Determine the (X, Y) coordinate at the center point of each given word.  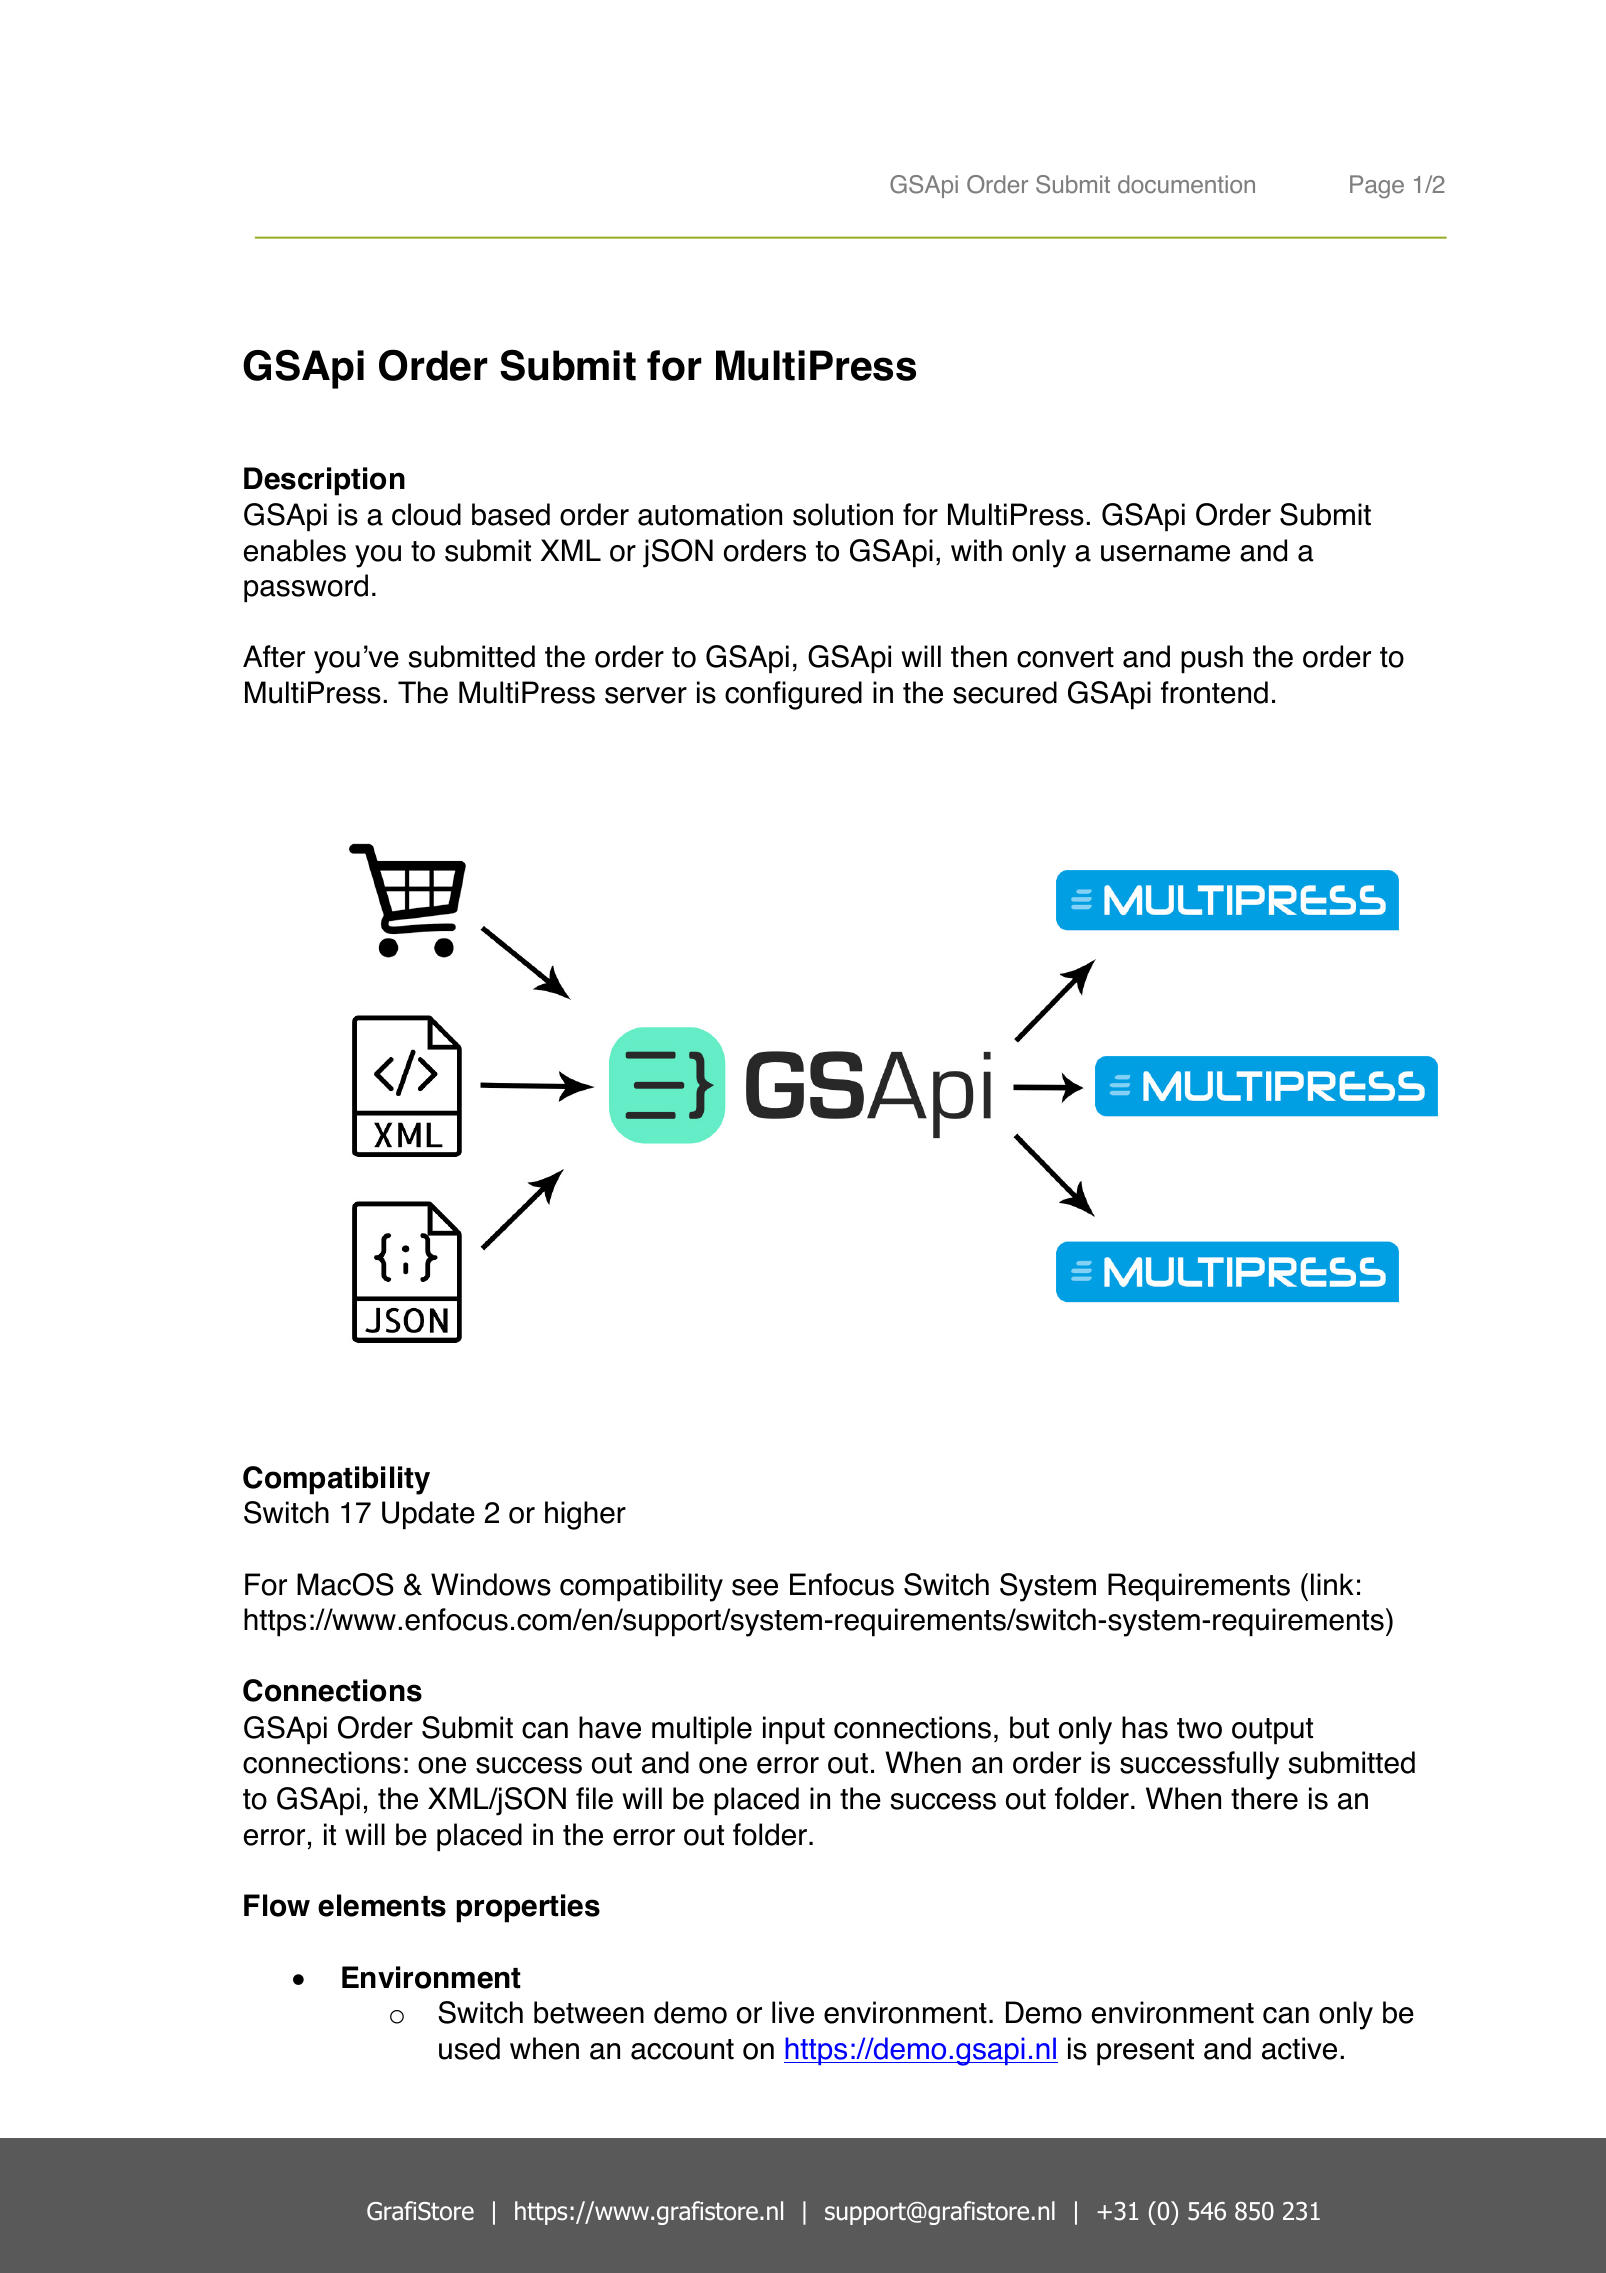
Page (1377, 187)
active (1299, 2048)
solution (843, 514)
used (469, 2048)
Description (324, 481)
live (793, 2012)
